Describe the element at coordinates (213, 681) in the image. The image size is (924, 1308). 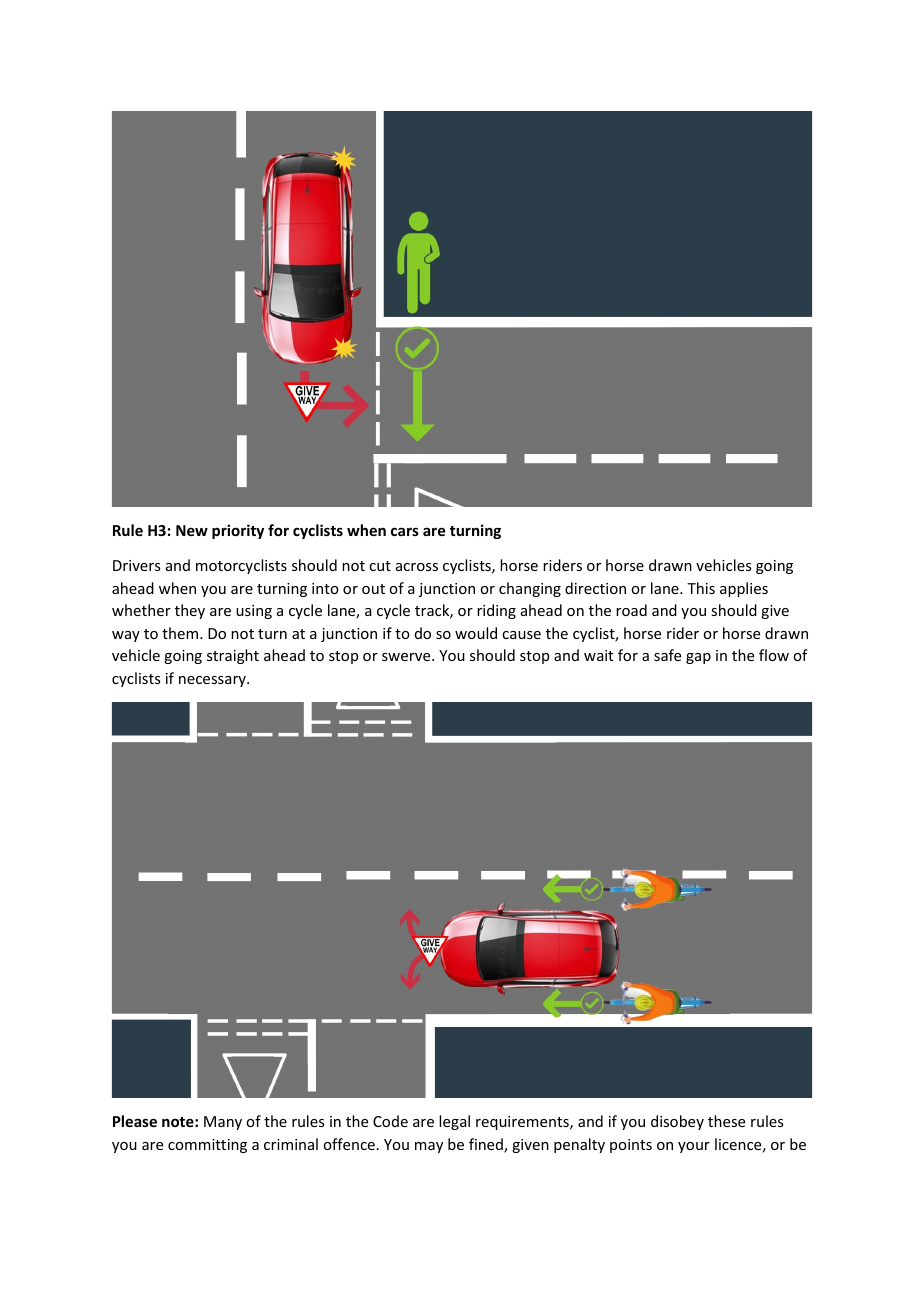
I see `necessary` at that location.
